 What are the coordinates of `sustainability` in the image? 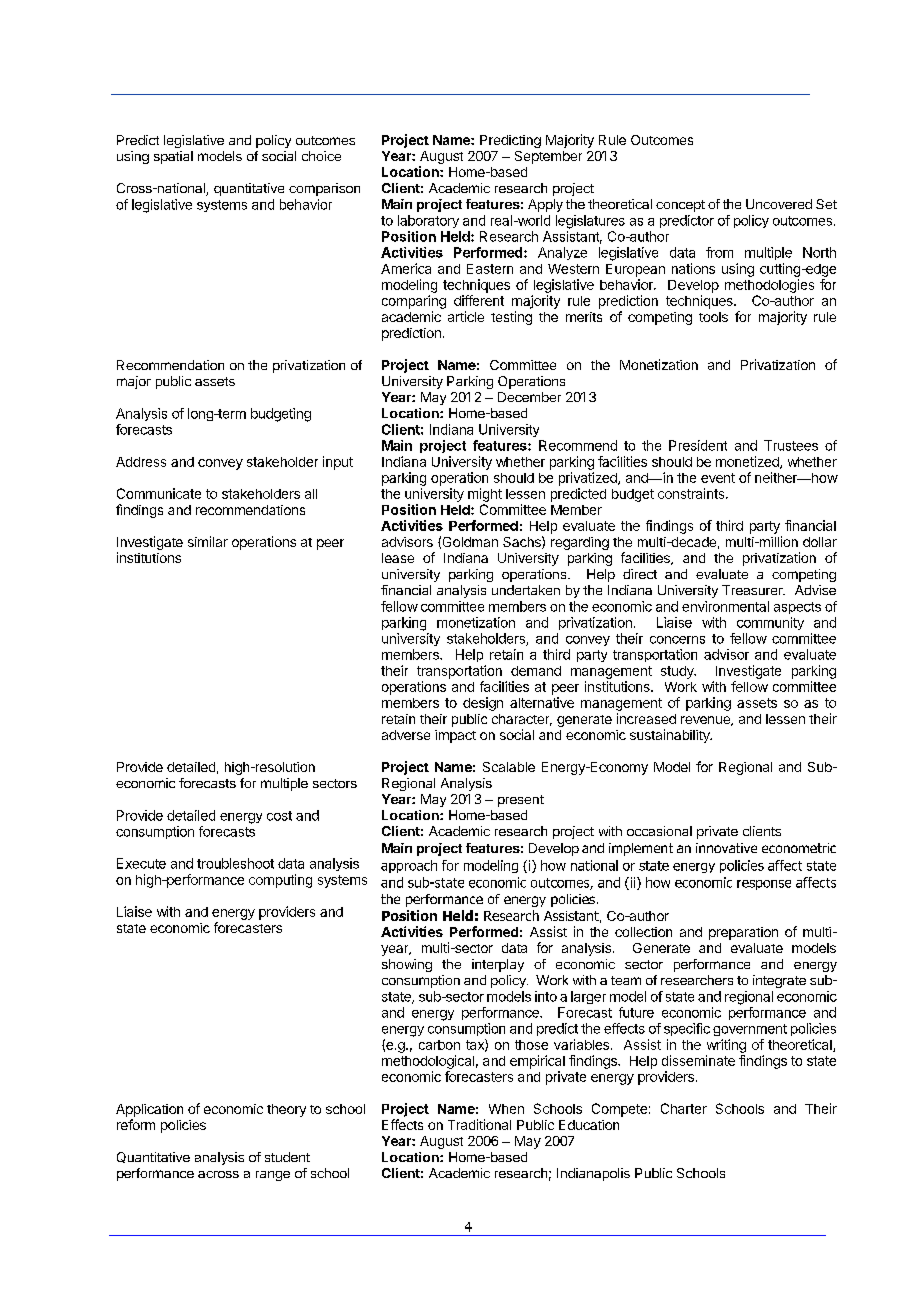 It's located at (671, 736).
